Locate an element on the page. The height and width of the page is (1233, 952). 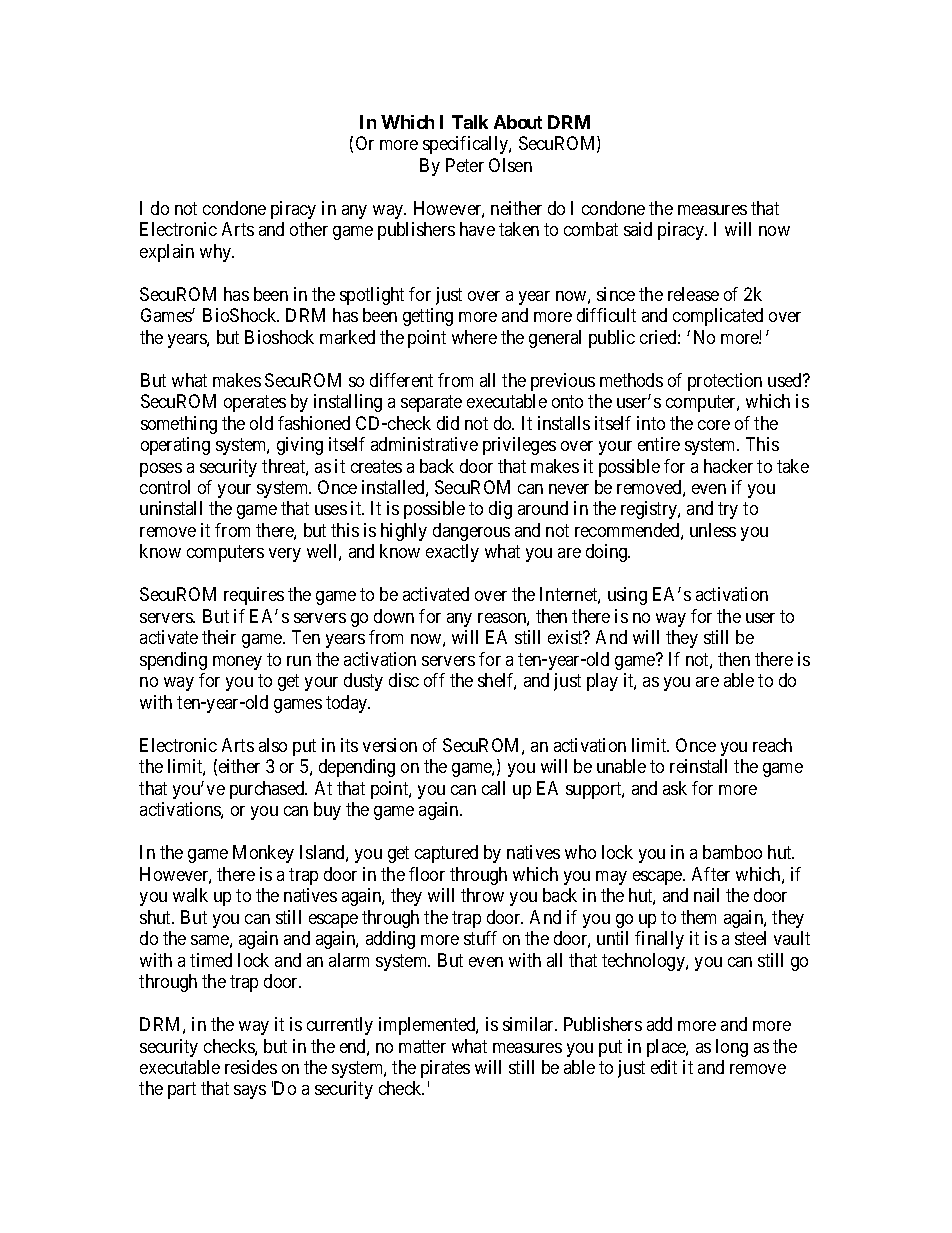
using is located at coordinates (627, 596).
